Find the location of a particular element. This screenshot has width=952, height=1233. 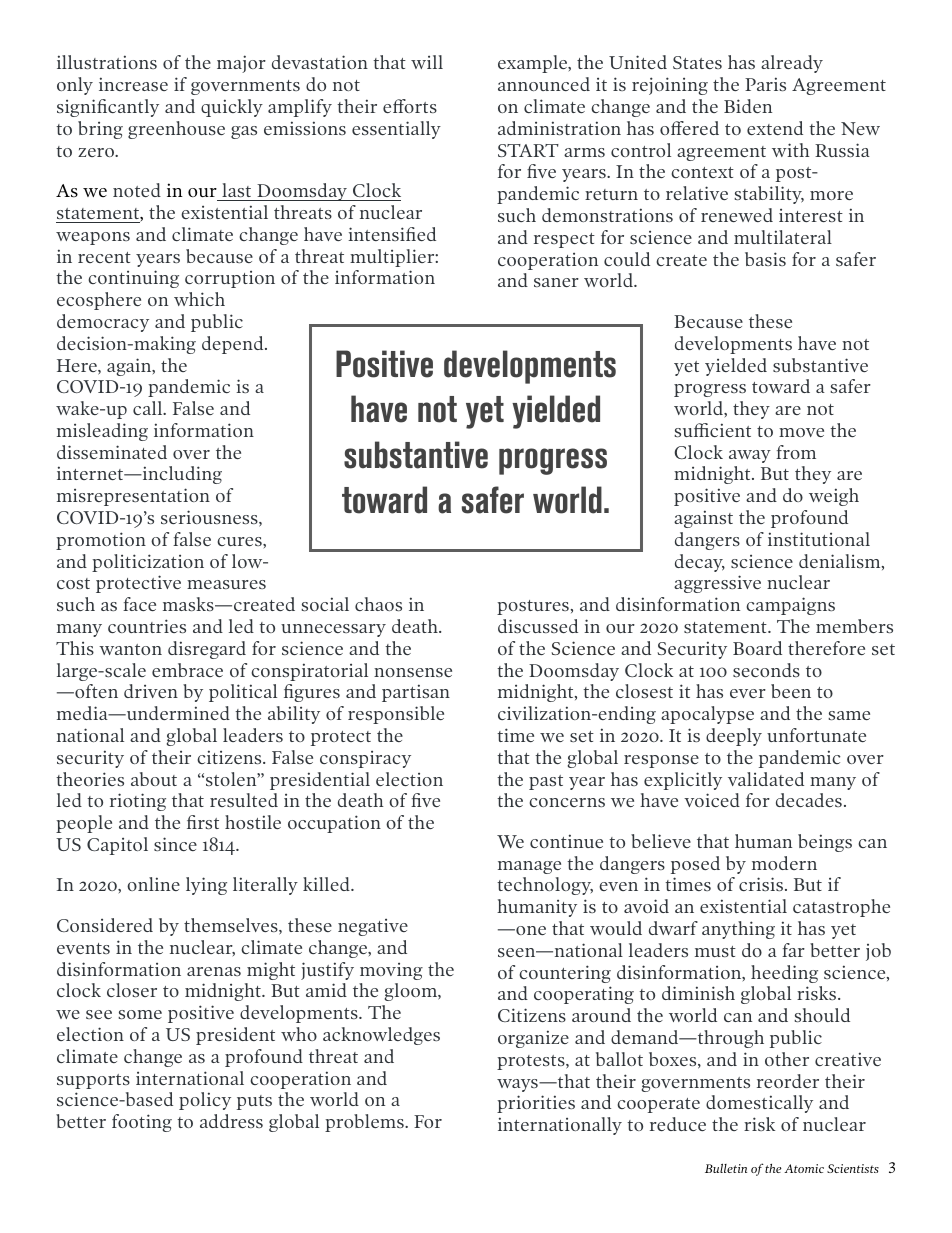

discussed is located at coordinates (538, 626).
